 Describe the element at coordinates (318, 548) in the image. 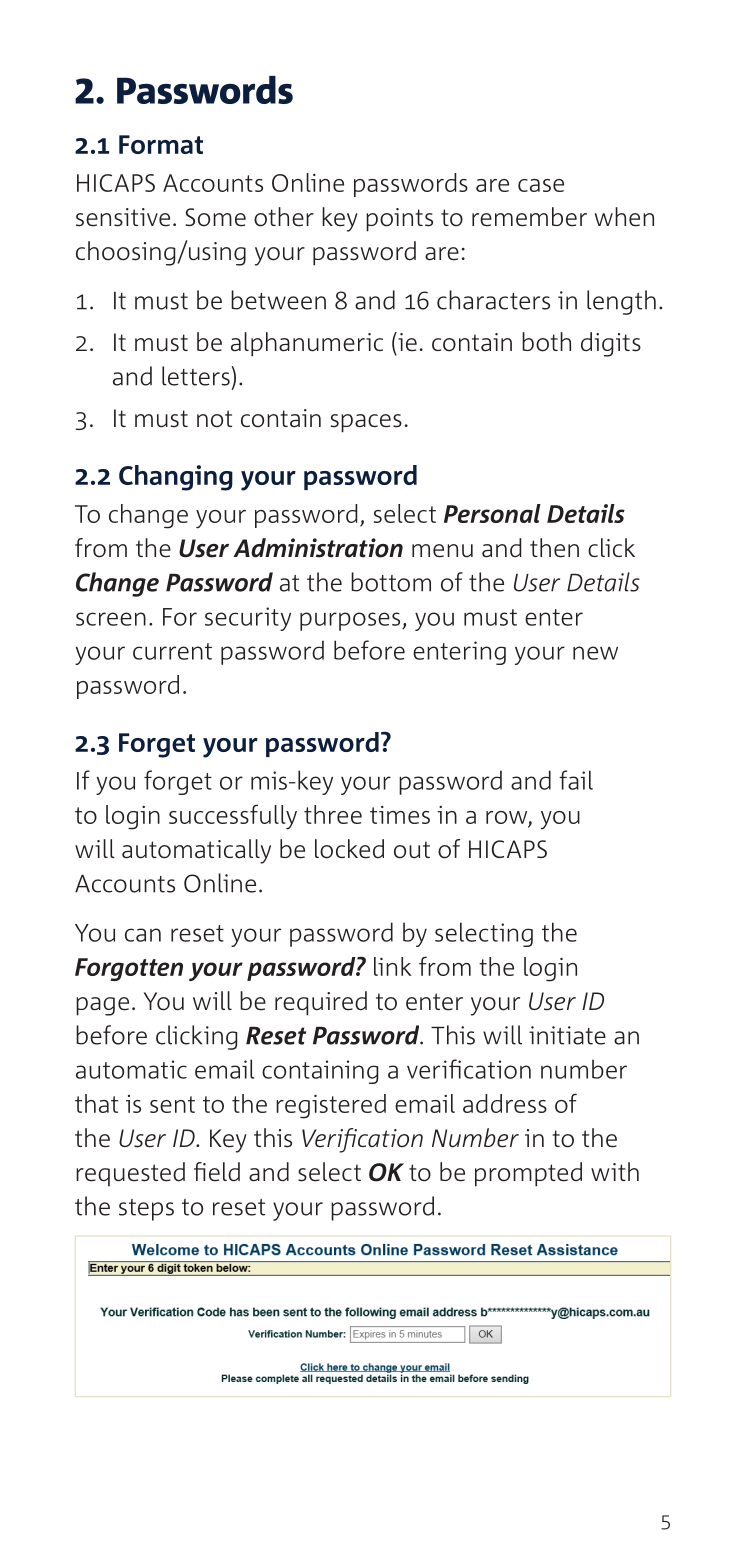

I see `Administration` at that location.
